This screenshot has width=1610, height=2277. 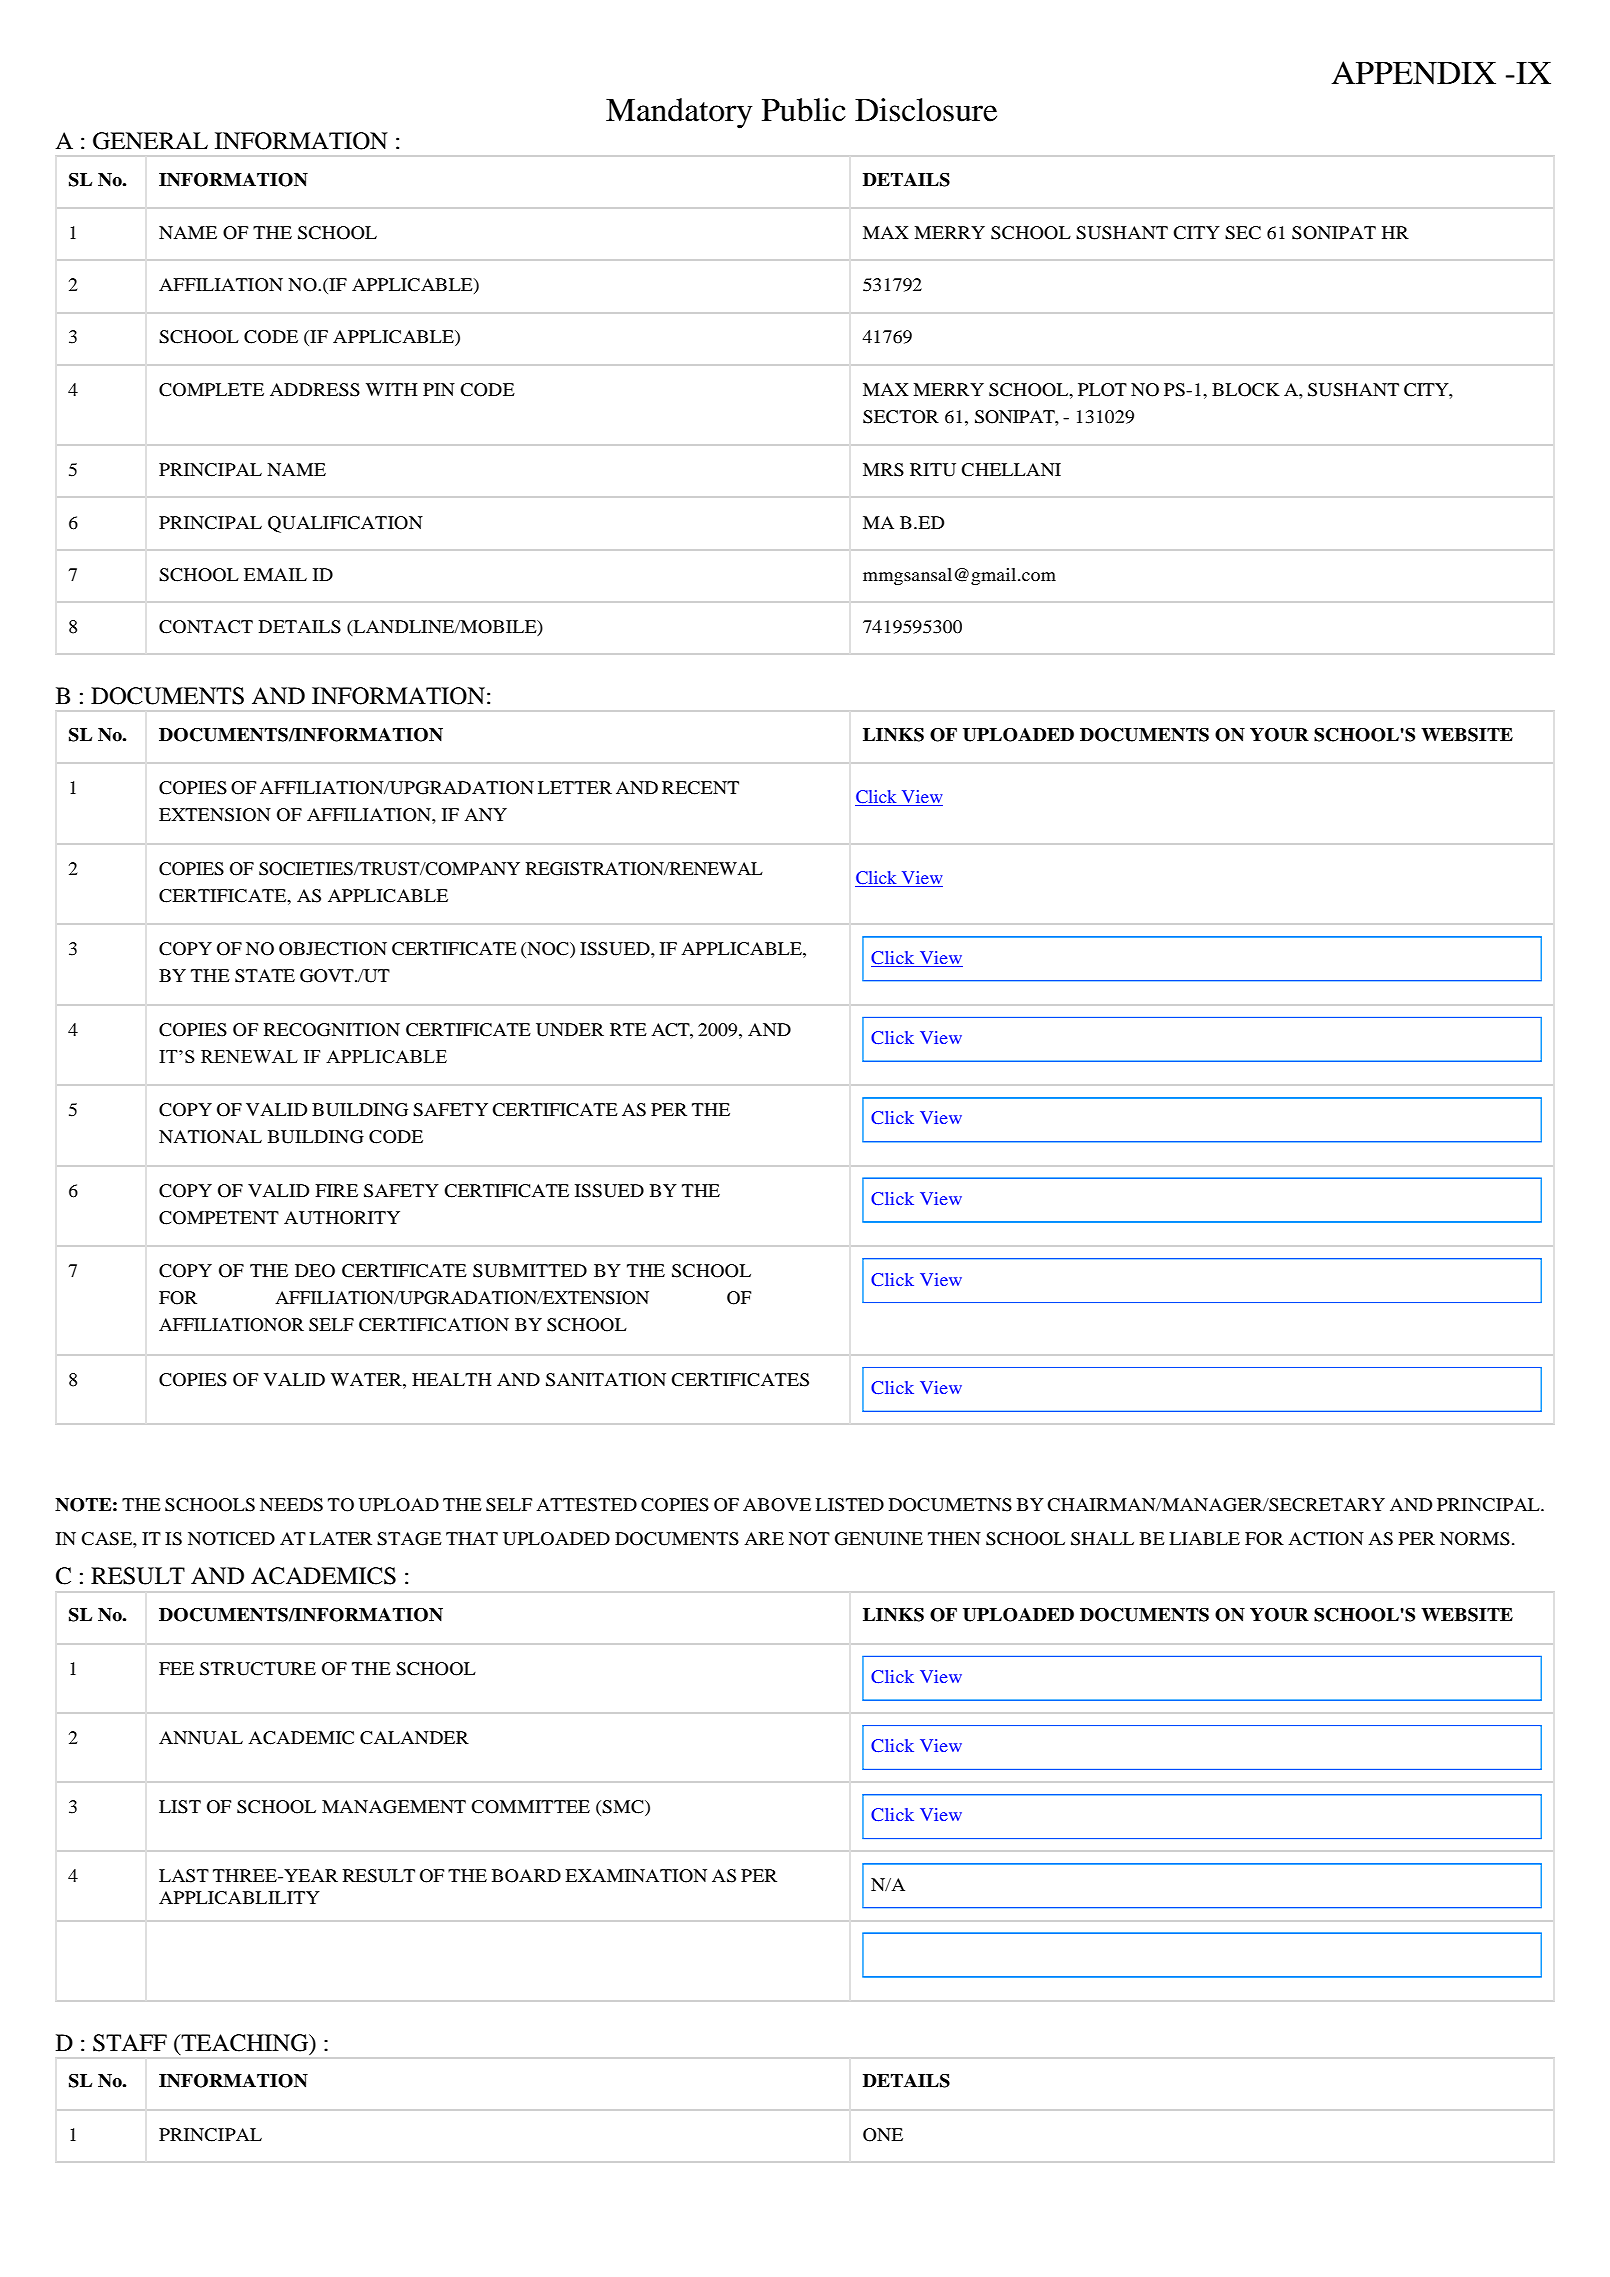 What do you see at coordinates (150, 141) in the screenshot?
I see `GENERAL` at bounding box center [150, 141].
